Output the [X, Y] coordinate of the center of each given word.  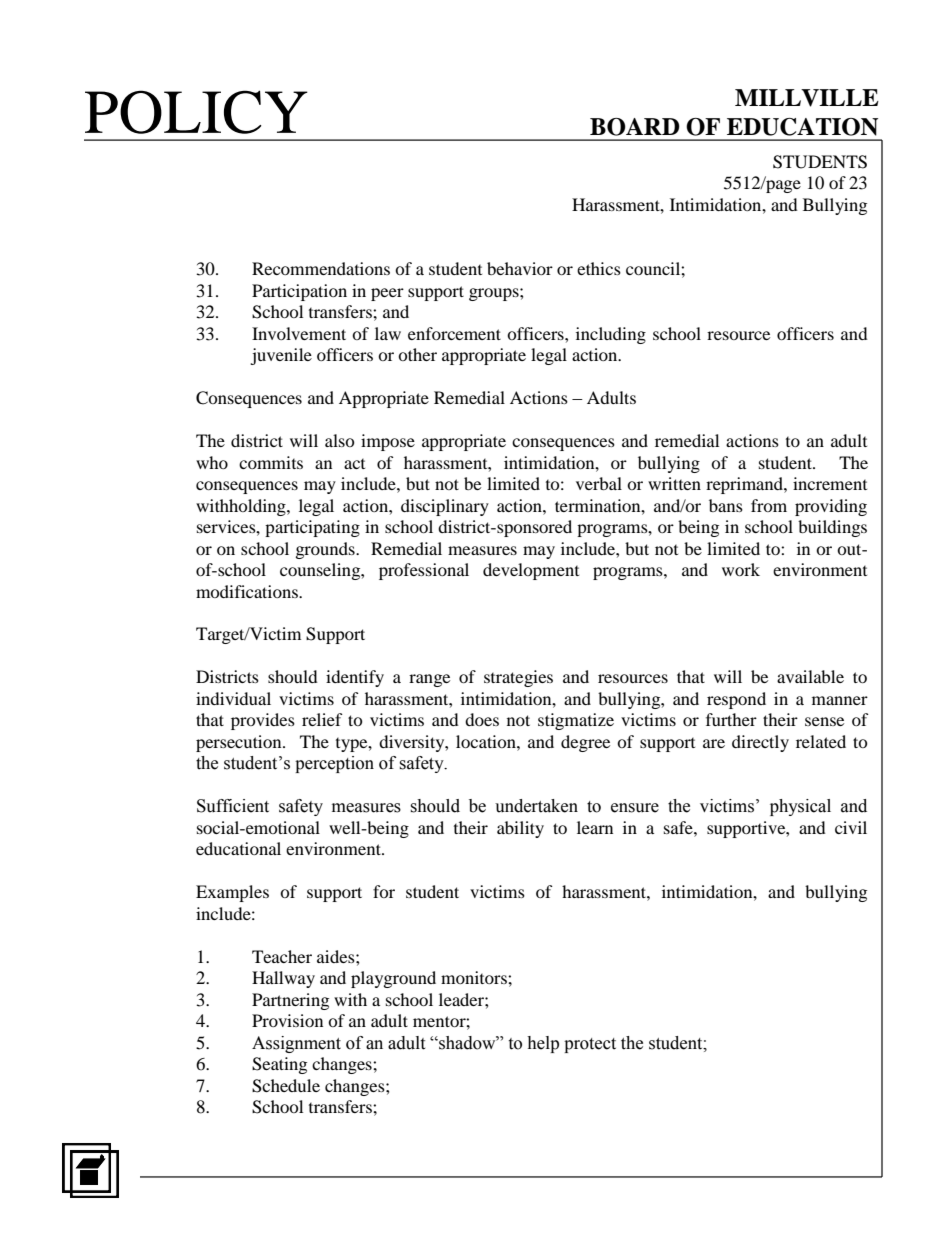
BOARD [635, 127]
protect [590, 1045]
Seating [279, 1065]
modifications [248, 591]
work [741, 569]
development [531, 571]
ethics [599, 268]
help [543, 1044]
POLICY [196, 112]
